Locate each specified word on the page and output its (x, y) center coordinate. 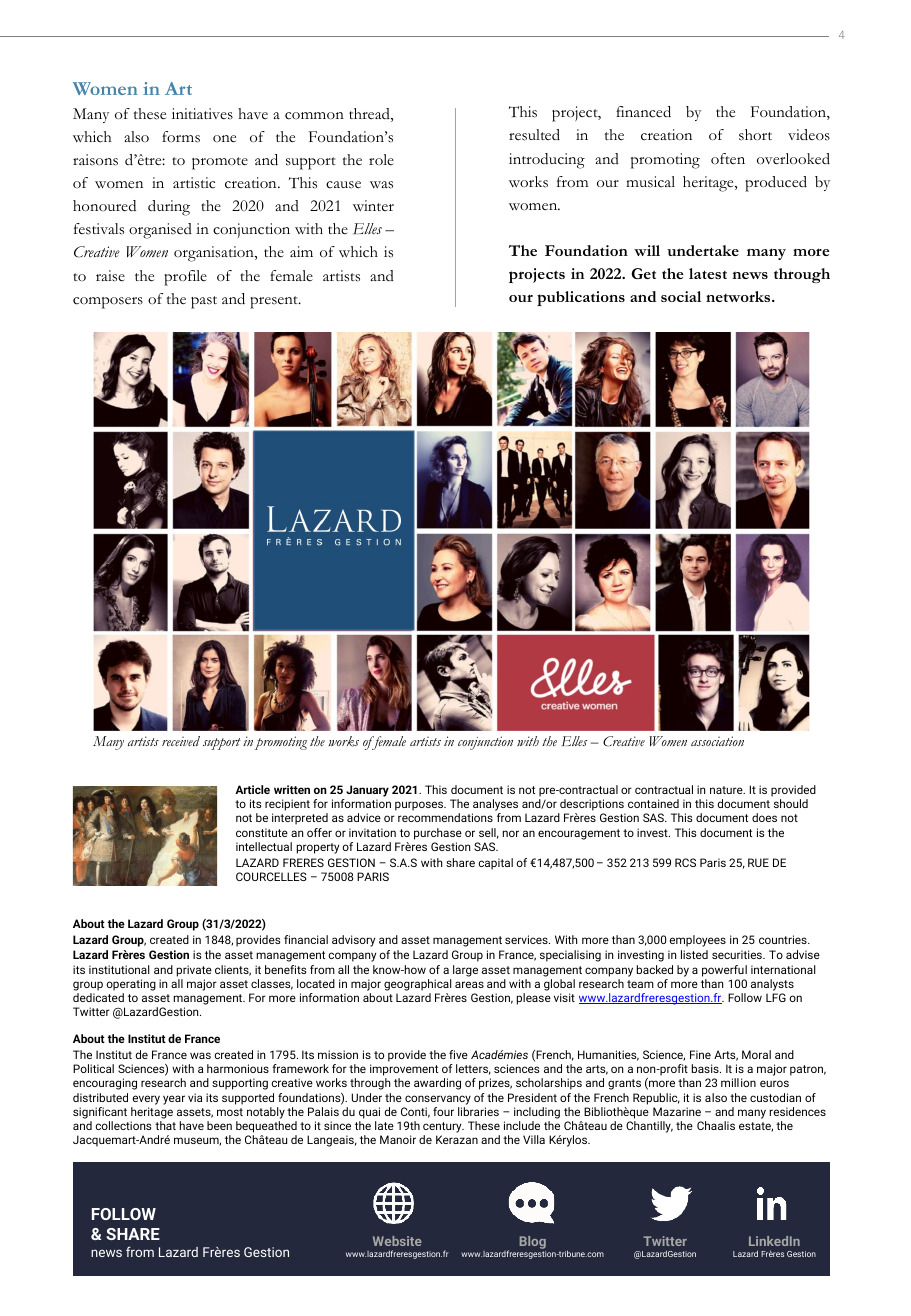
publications (581, 298)
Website (397, 1241)
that (165, 1125)
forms (181, 137)
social (681, 296)
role (381, 159)
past (204, 302)
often (728, 159)
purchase (438, 834)
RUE (758, 862)
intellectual (264, 846)
